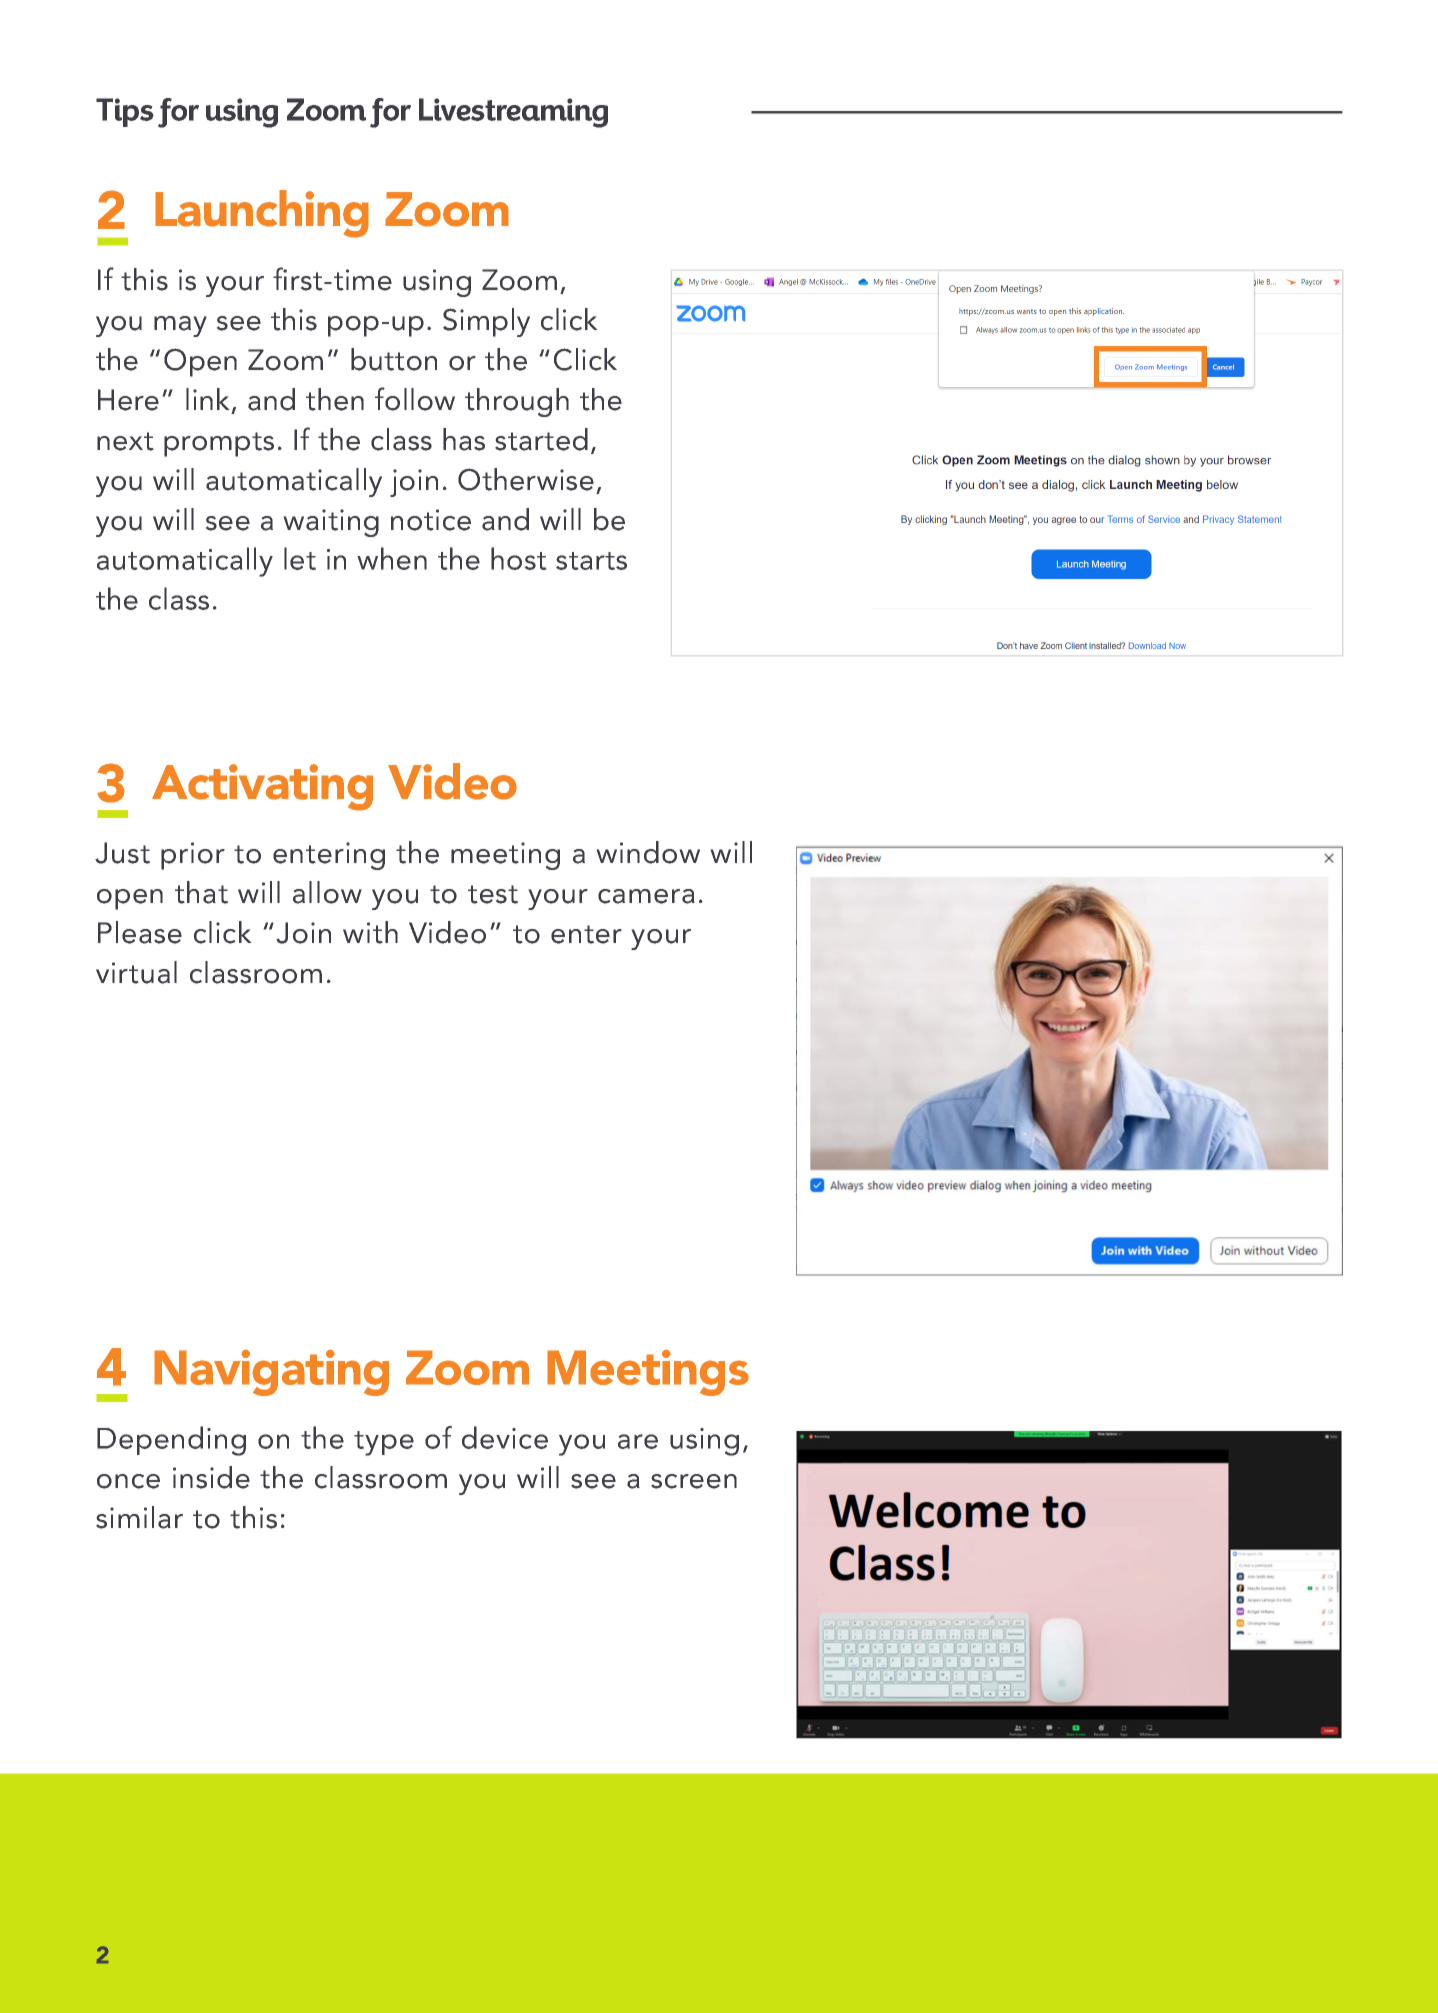 The height and width of the page is (2013, 1438). Describe the element at coordinates (392, 558) in the page. I see `when` at that location.
